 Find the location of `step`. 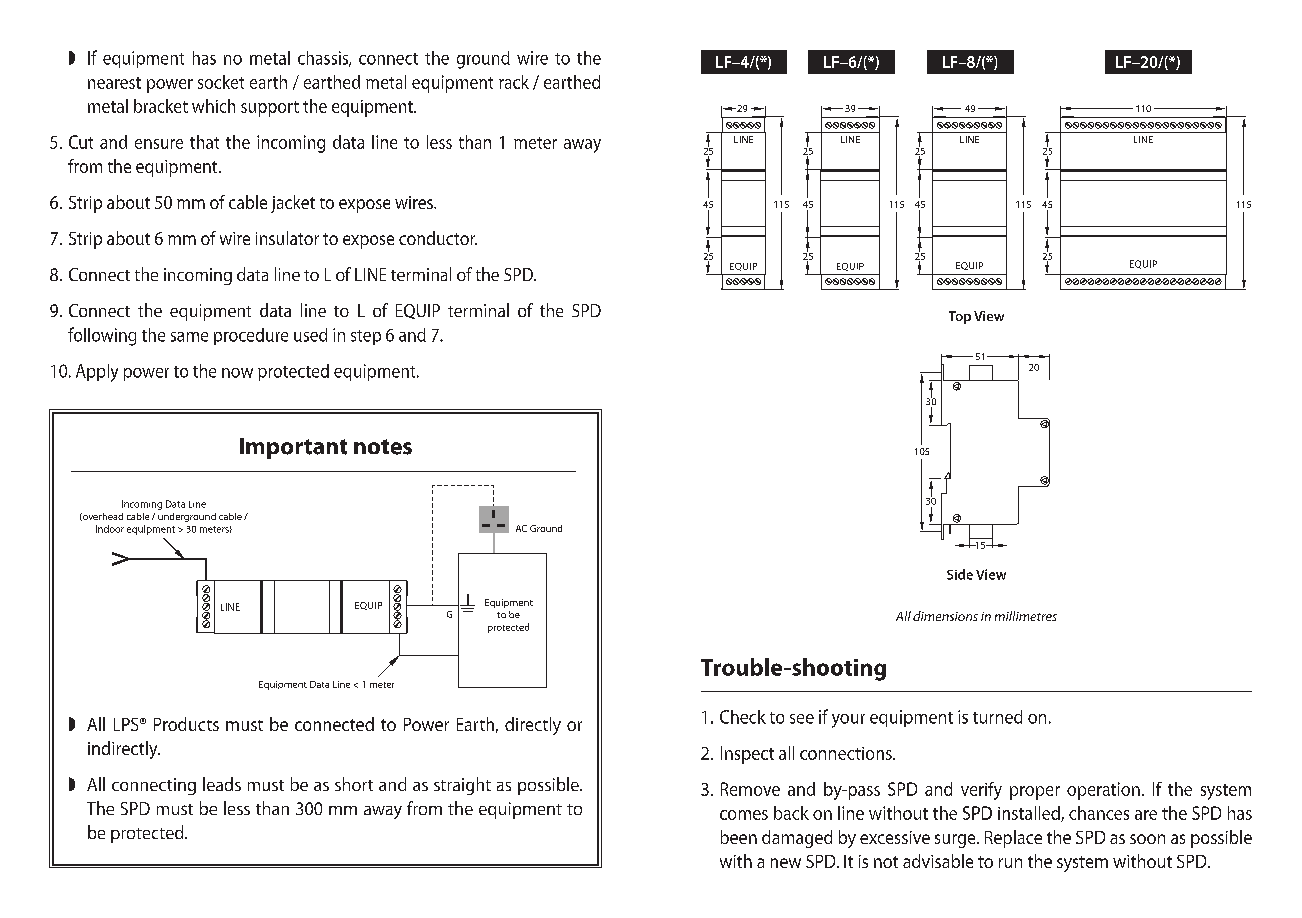

step is located at coordinates (366, 337).
